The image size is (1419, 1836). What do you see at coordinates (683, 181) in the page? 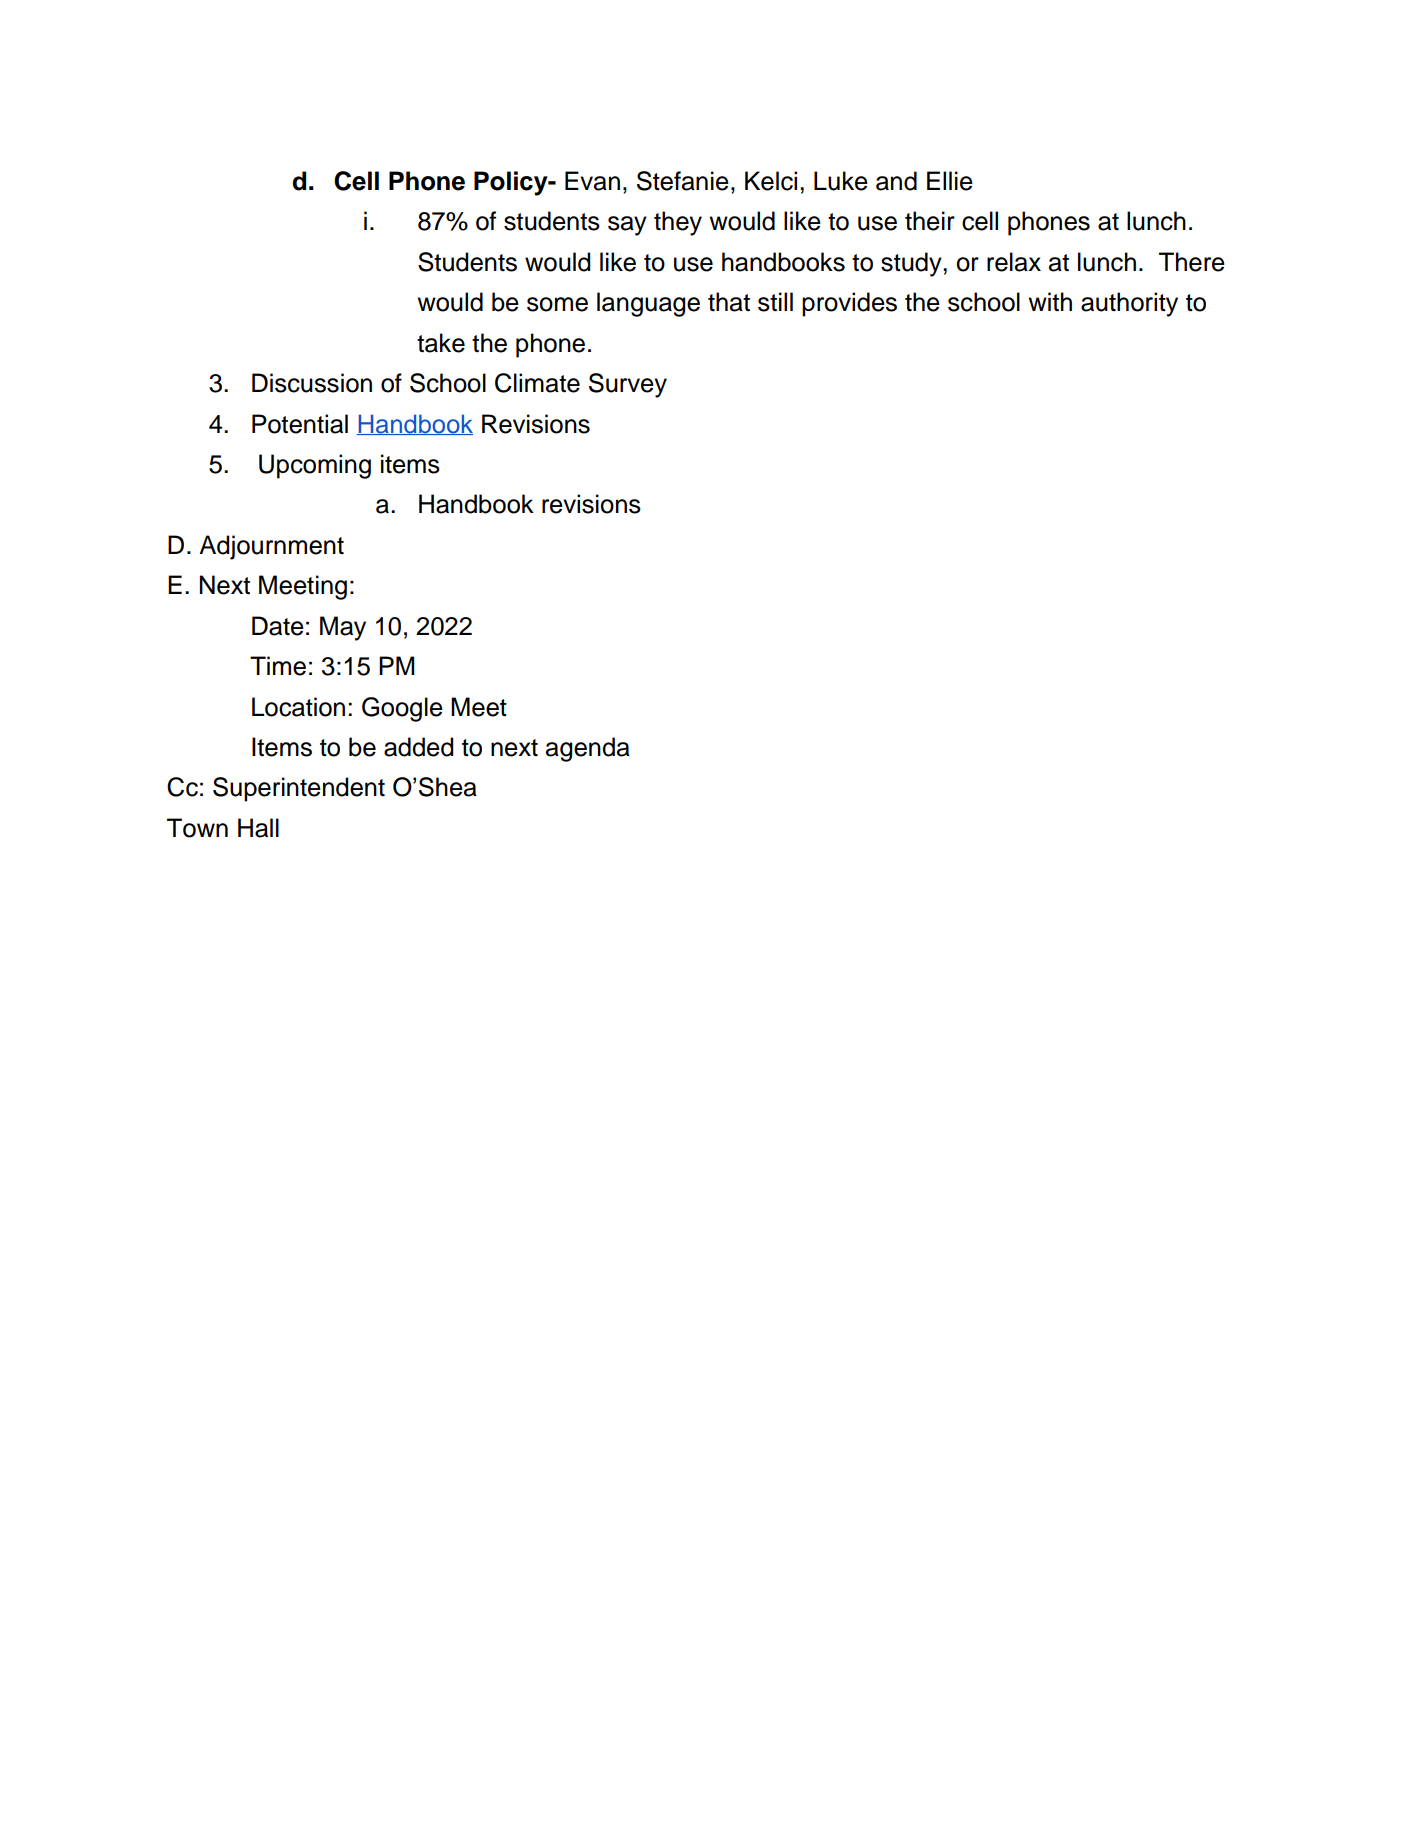
I see `Stefanie` at bounding box center [683, 181].
